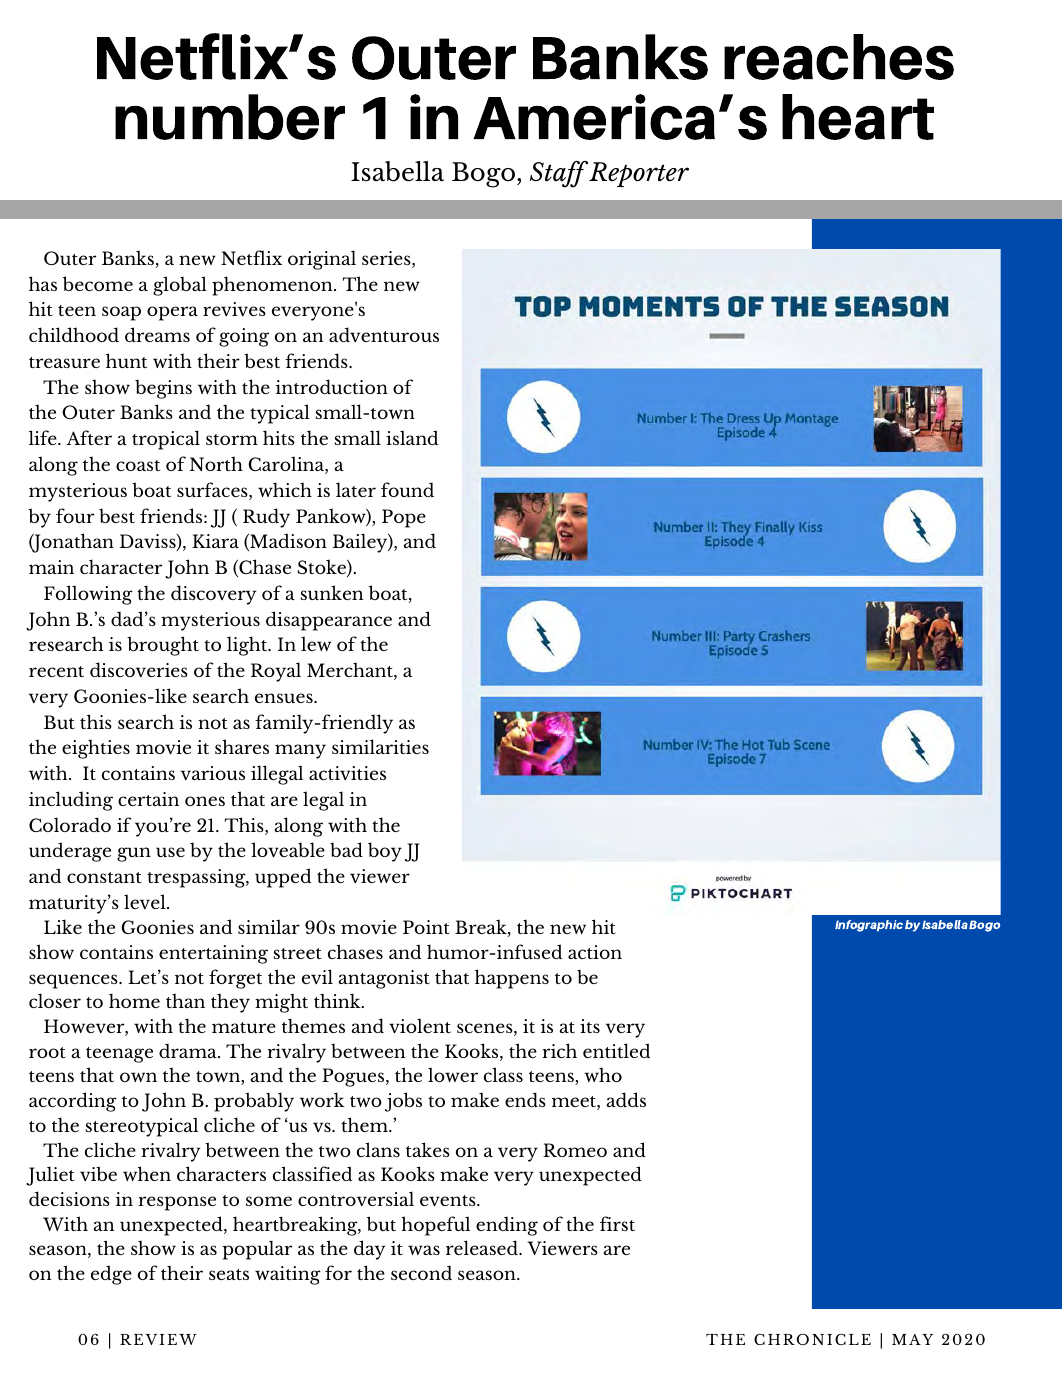  I want to click on CHRONICLE, so click(812, 1339).
